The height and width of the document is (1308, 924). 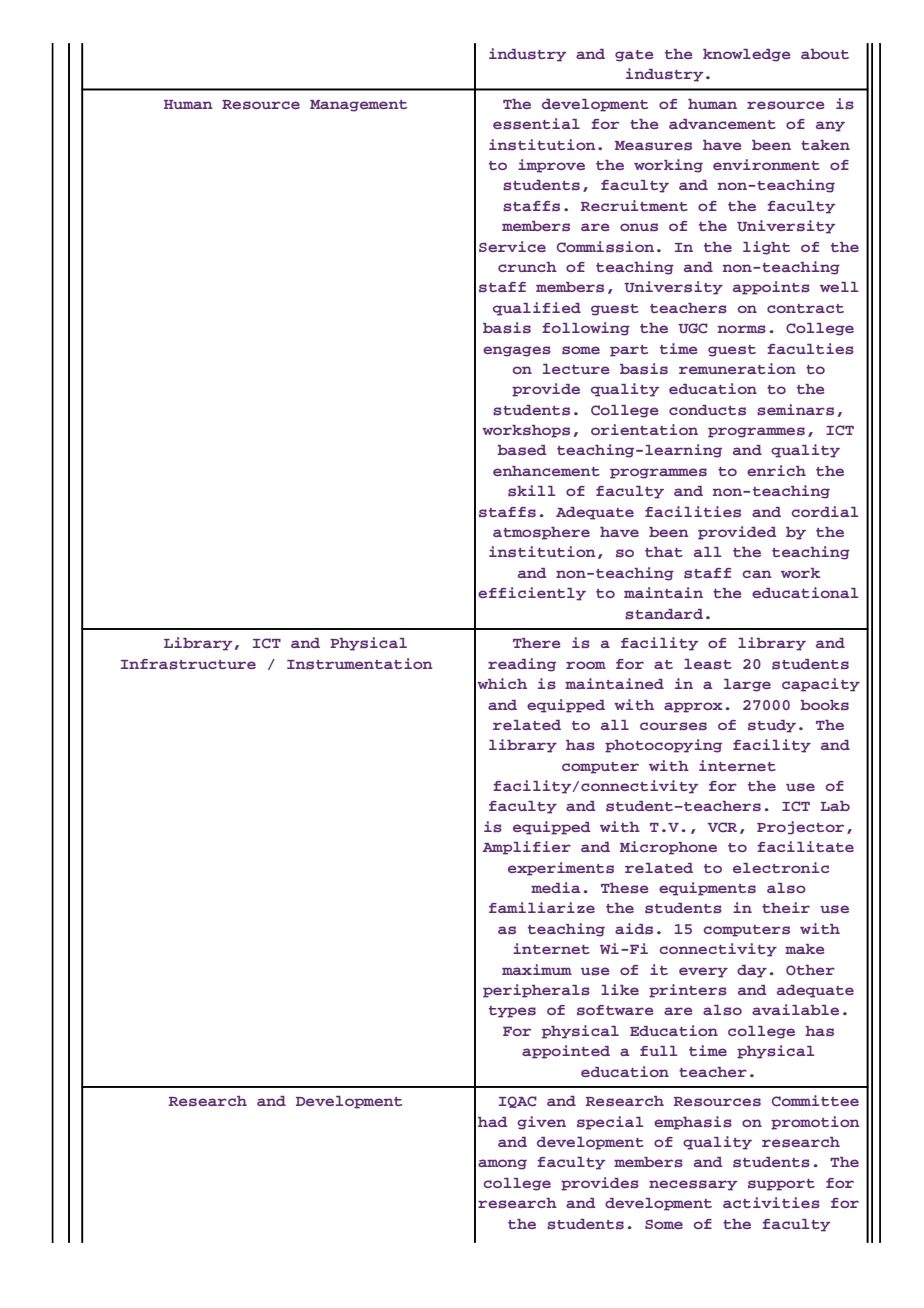 I want to click on had, so click(x=493, y=1122).
